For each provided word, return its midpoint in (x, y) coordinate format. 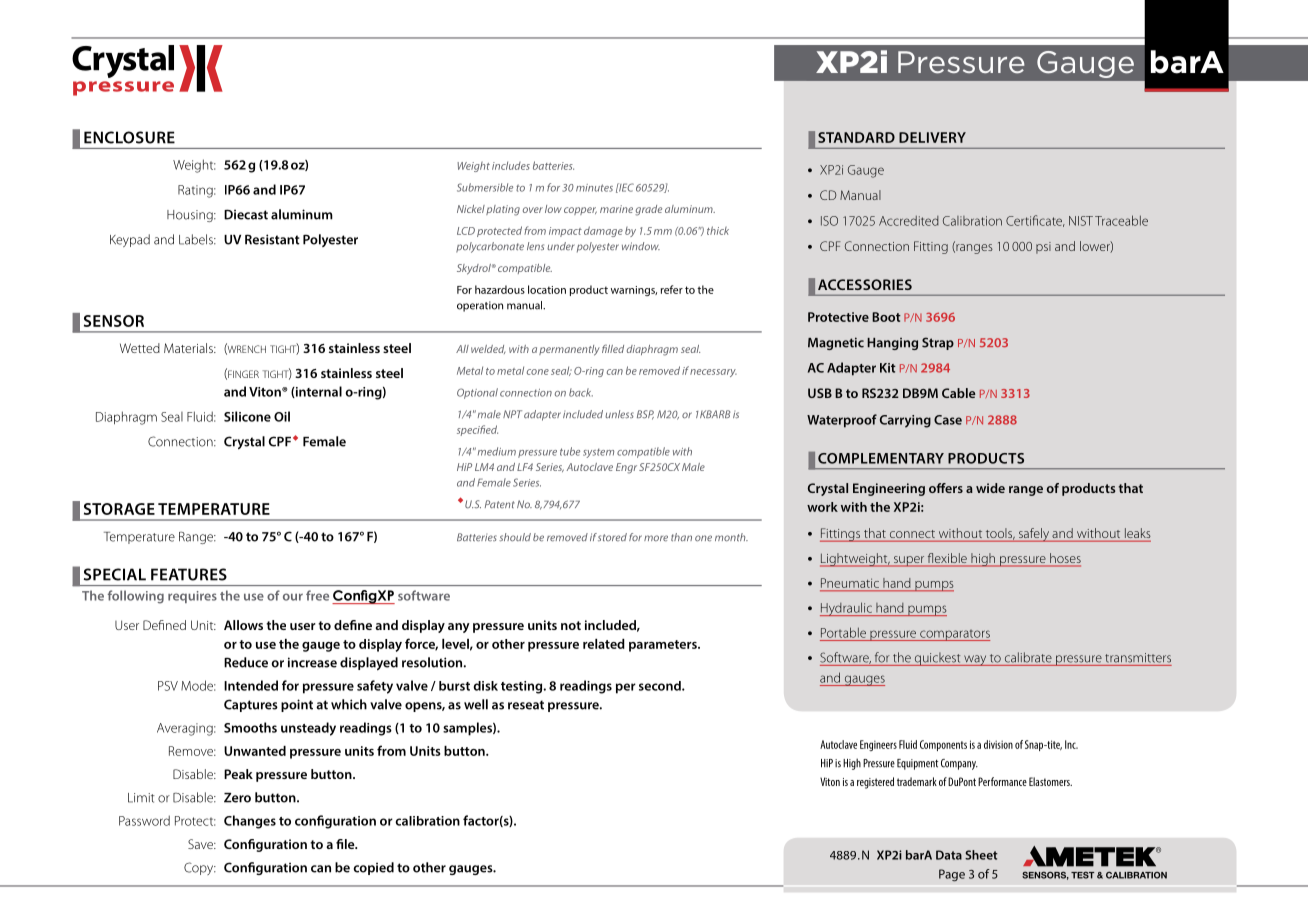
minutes (594, 188)
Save (201, 844)
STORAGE (119, 509)
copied (374, 868)
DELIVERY (932, 137)
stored (612, 537)
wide (990, 488)
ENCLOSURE (129, 137)
